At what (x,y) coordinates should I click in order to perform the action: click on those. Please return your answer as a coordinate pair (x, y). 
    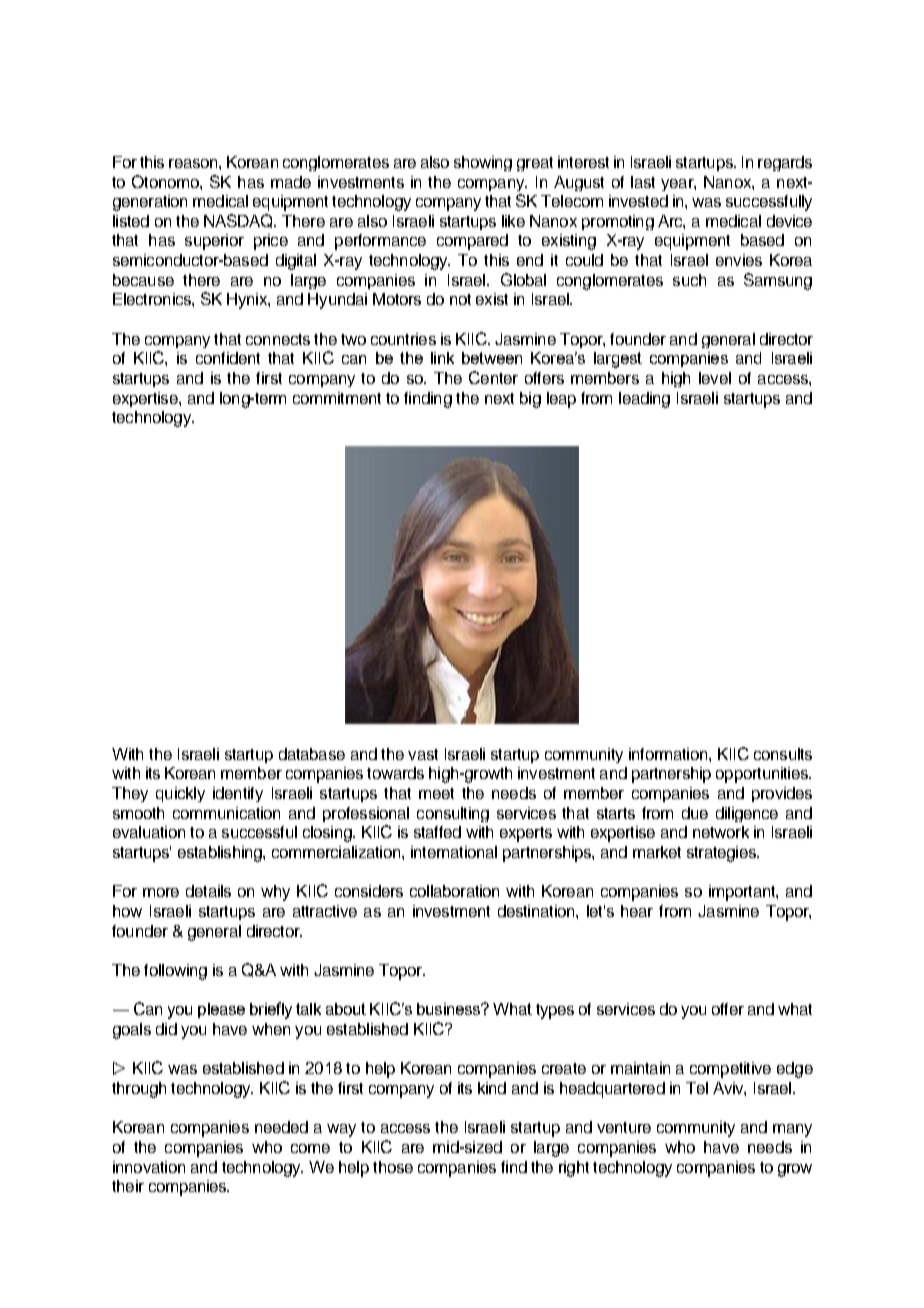
    Looking at the image, I should click on (393, 1167).
